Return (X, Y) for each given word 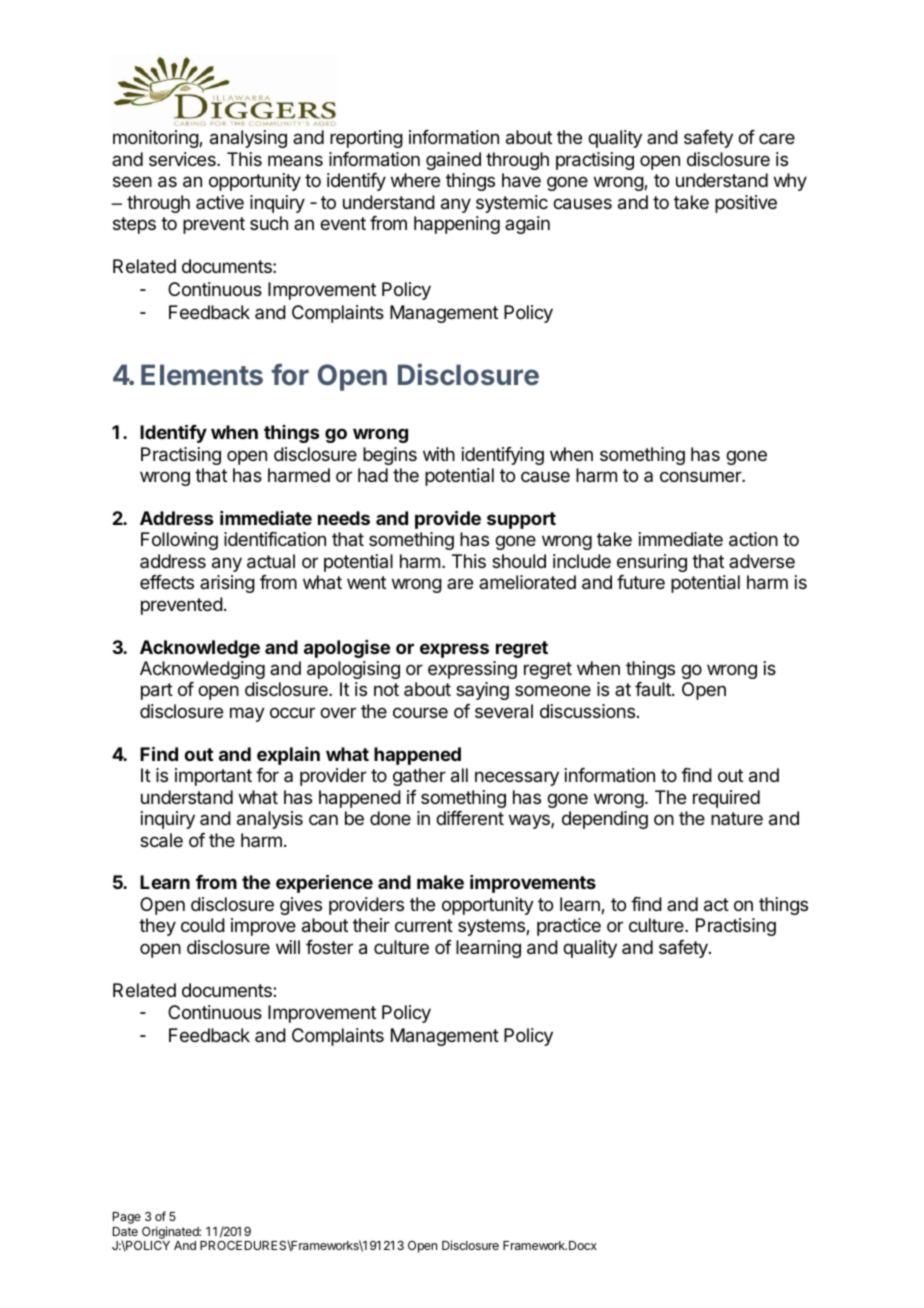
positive (746, 204)
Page (127, 1218)
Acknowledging (202, 670)
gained (453, 161)
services (183, 159)
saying (482, 691)
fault (654, 689)
